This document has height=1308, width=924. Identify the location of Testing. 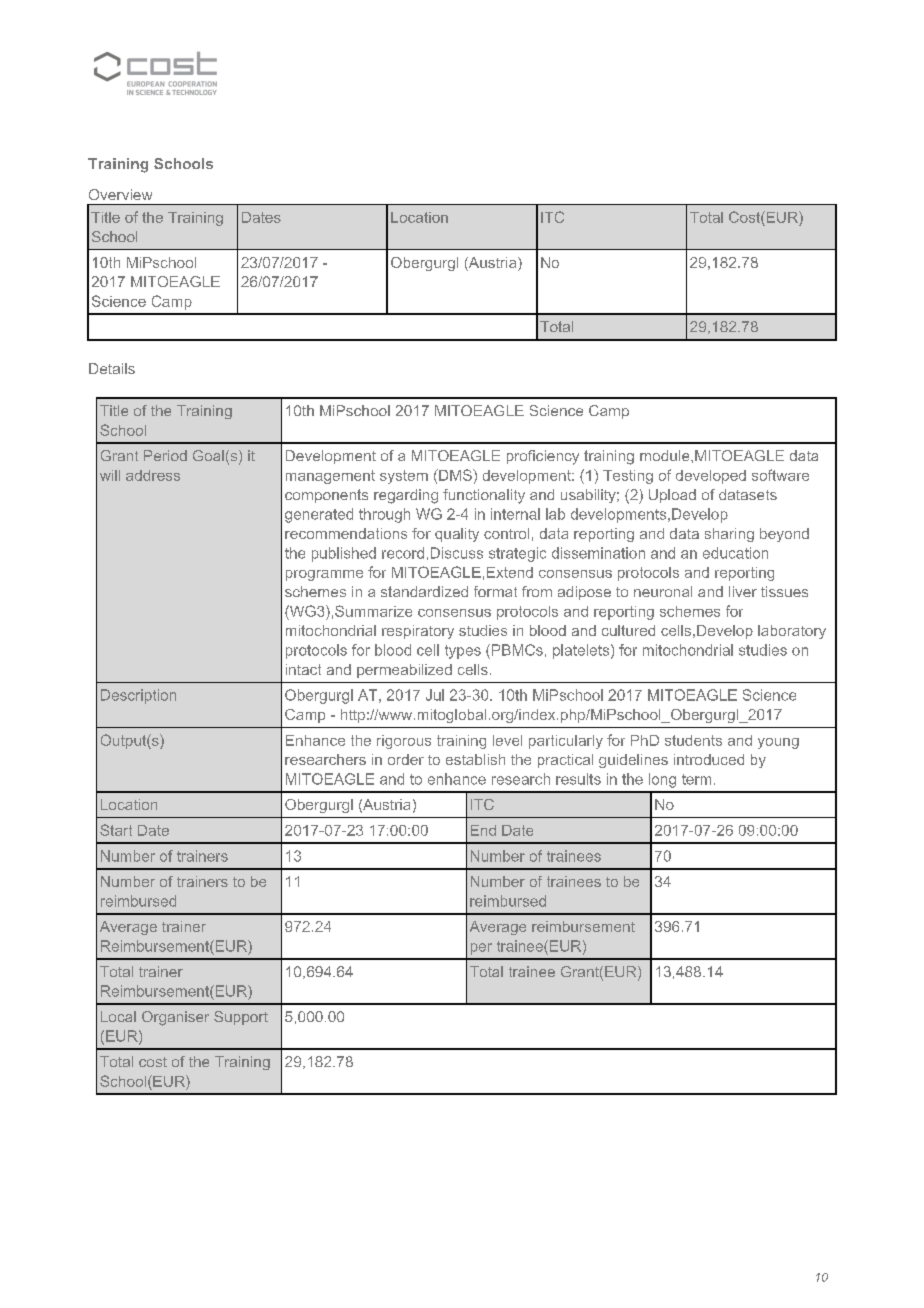
(628, 477).
